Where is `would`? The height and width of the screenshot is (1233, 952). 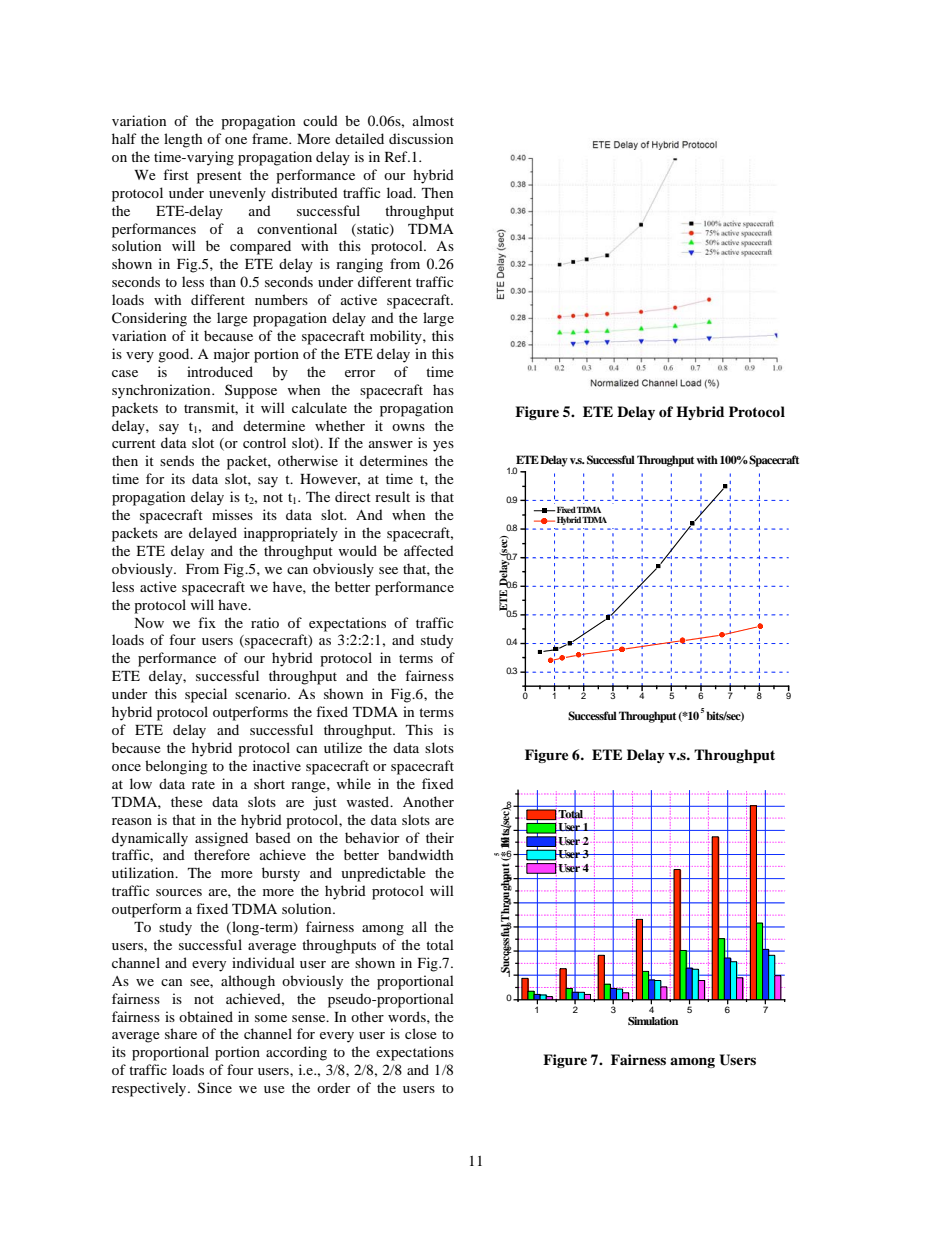
would is located at coordinates (358, 550).
